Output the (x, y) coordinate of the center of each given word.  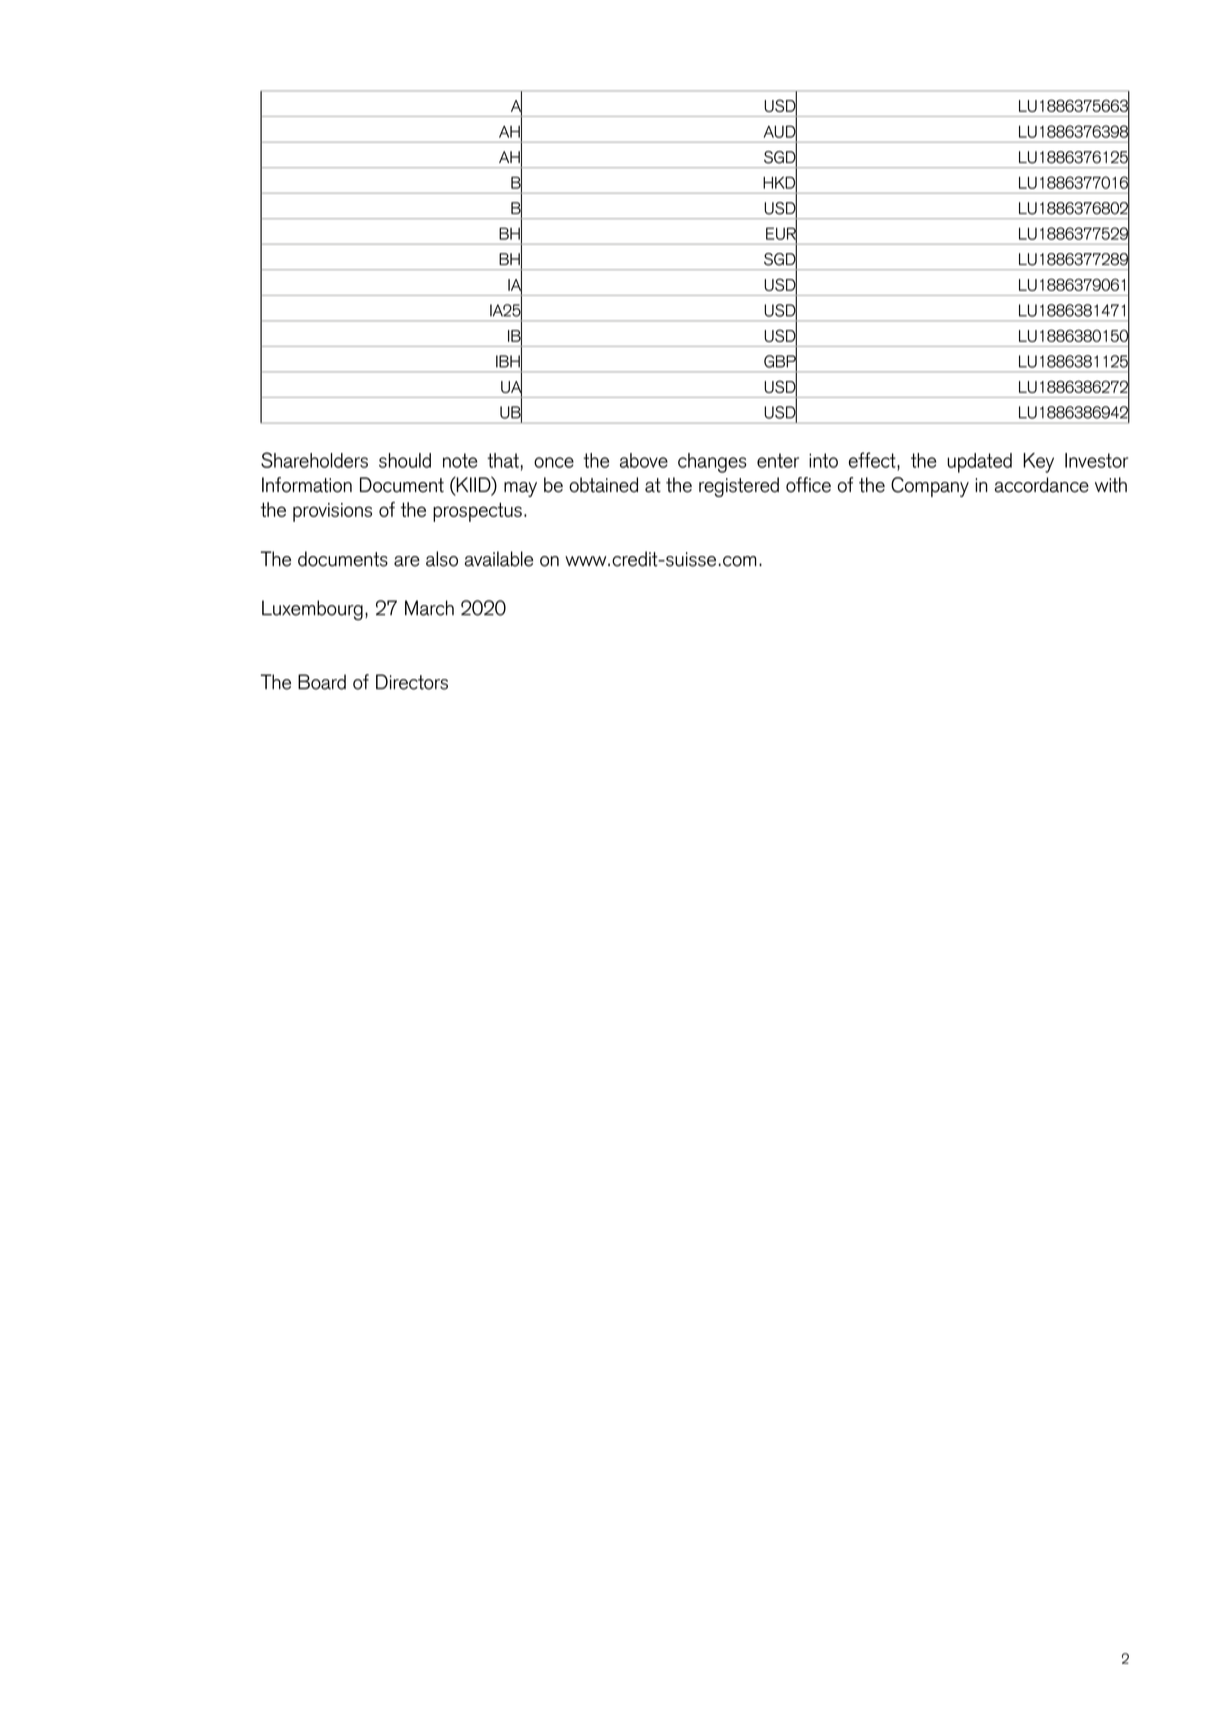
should (405, 460)
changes (712, 463)
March (429, 608)
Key (1038, 463)
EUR (781, 233)
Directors (412, 682)
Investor (1096, 460)
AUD (780, 131)
